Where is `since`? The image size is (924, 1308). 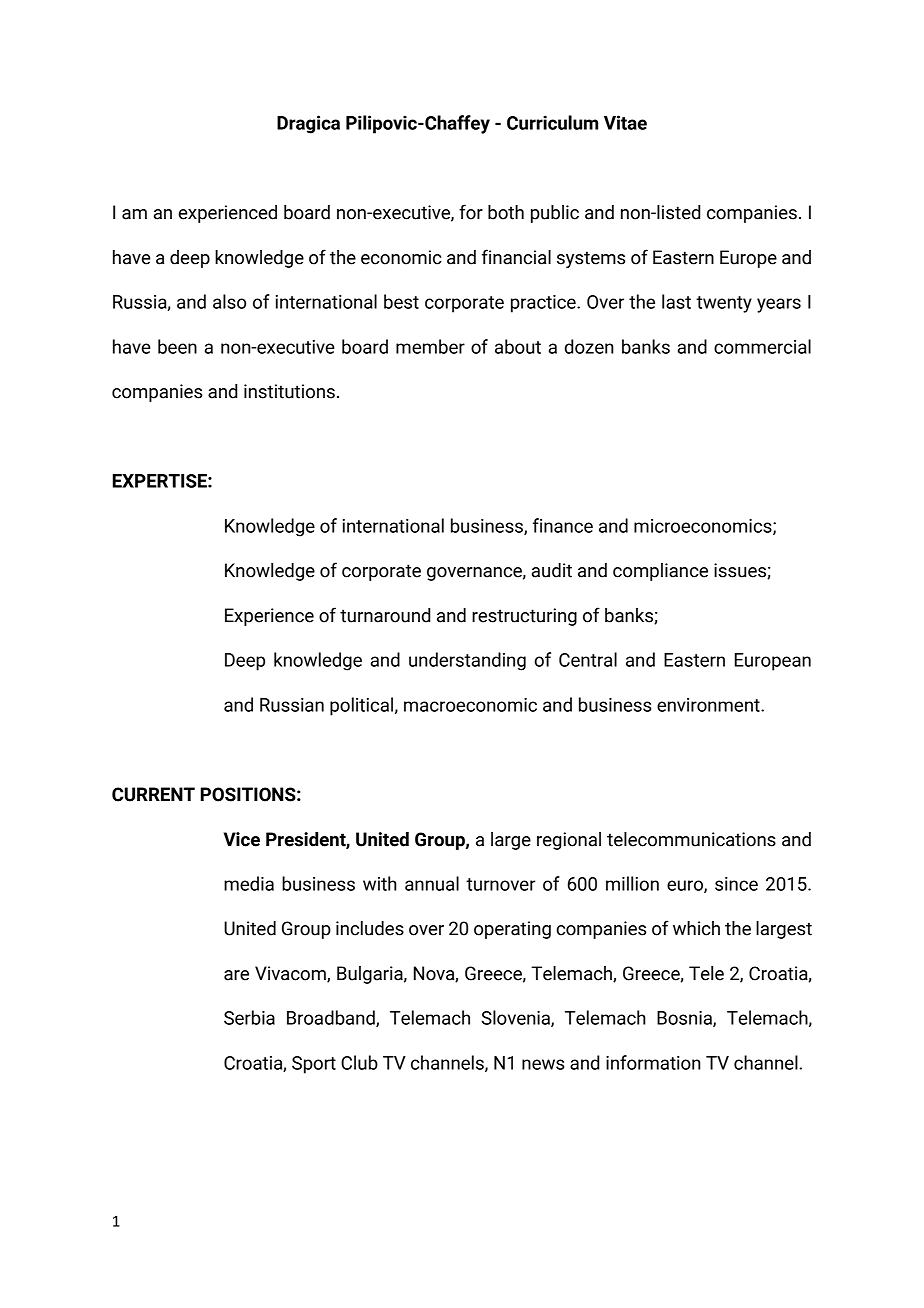
since is located at coordinates (736, 884).
